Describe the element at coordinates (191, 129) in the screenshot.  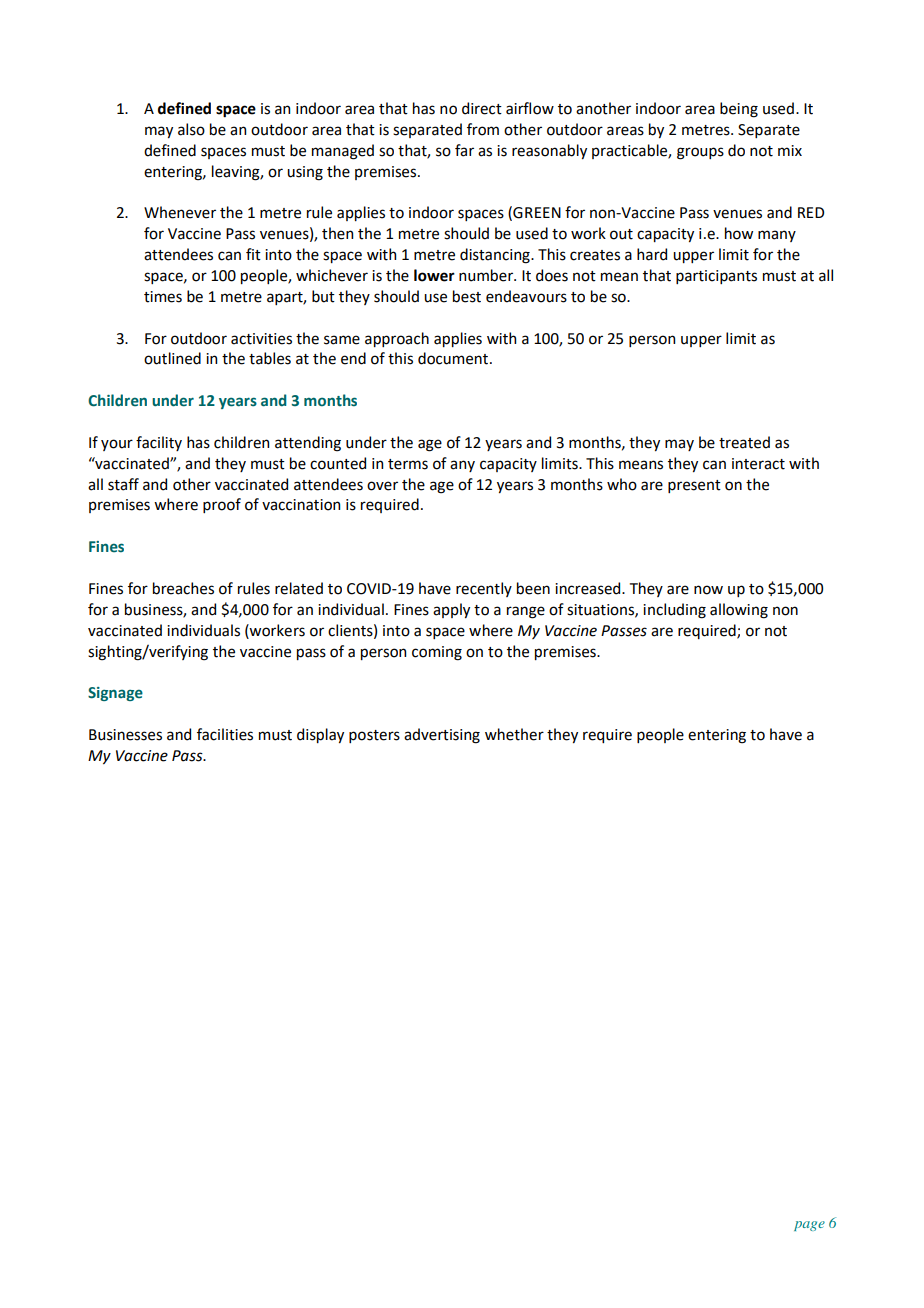
I see `also` at that location.
